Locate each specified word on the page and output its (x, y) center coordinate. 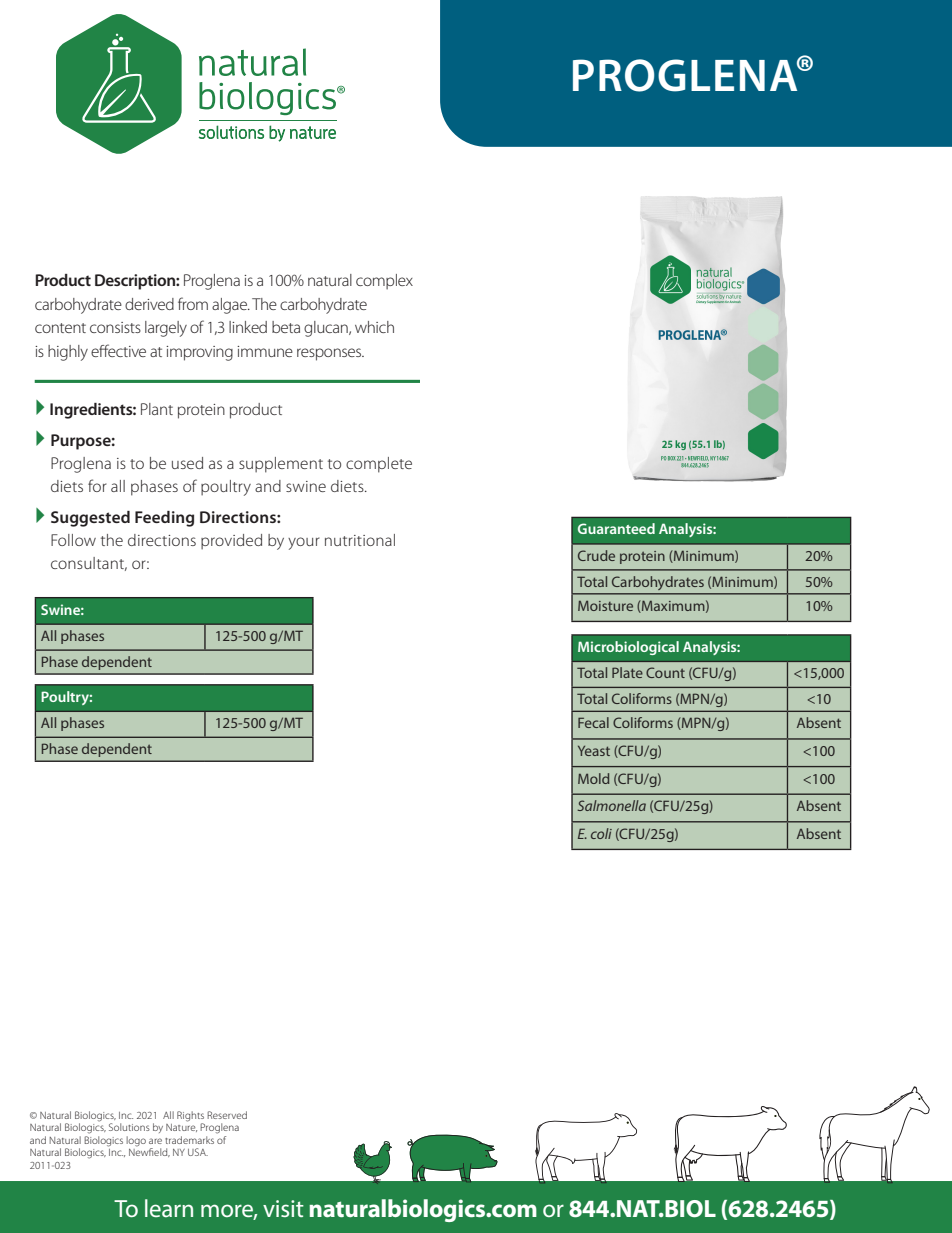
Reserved (227, 1115)
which (374, 327)
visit (283, 1208)
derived (149, 304)
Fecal (593, 722)
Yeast (594, 751)
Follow (73, 540)
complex (384, 282)
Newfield (149, 1151)
